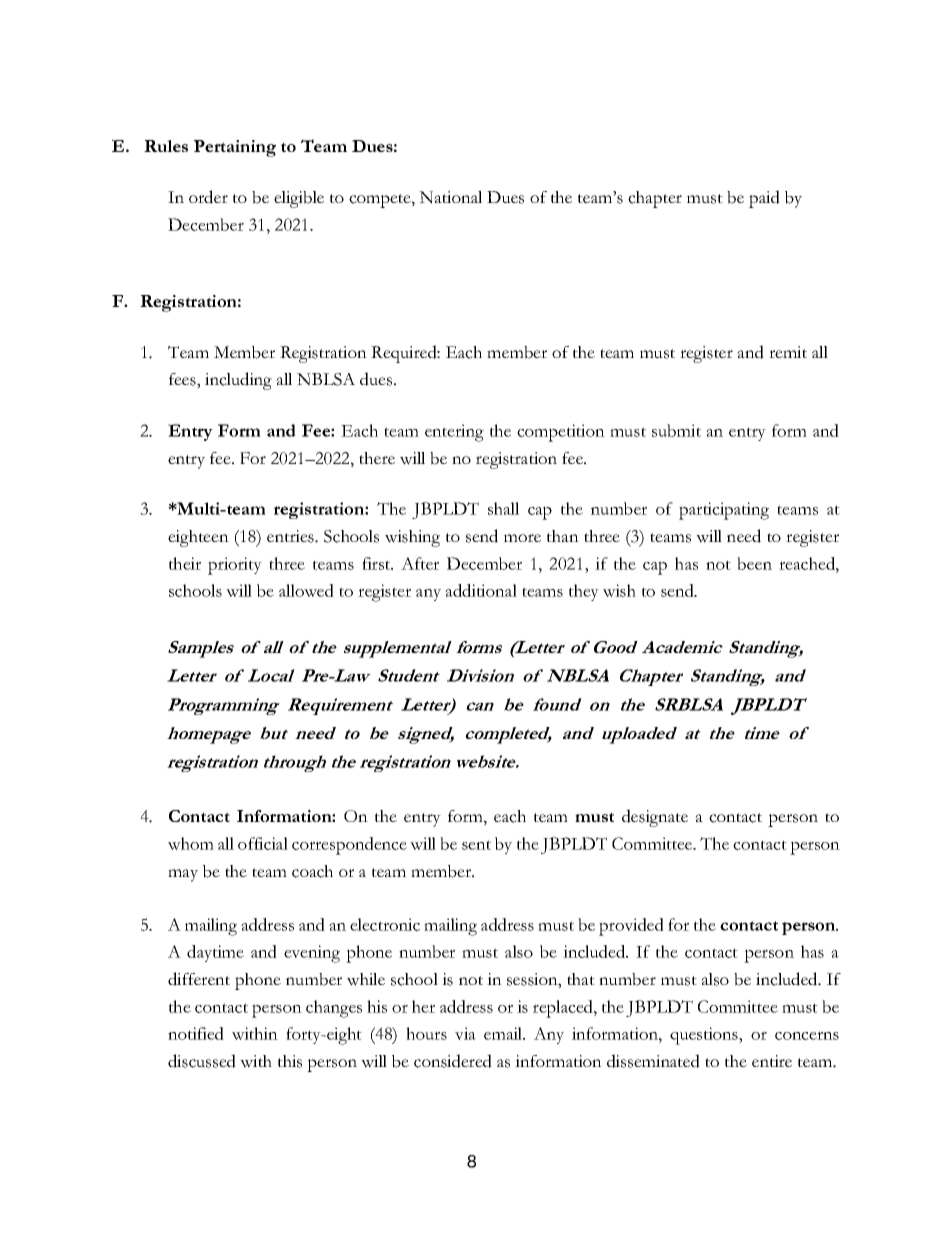 This document has height=1233, width=952. What do you see at coordinates (196, 1033) in the document?
I see `notified` at bounding box center [196, 1033].
